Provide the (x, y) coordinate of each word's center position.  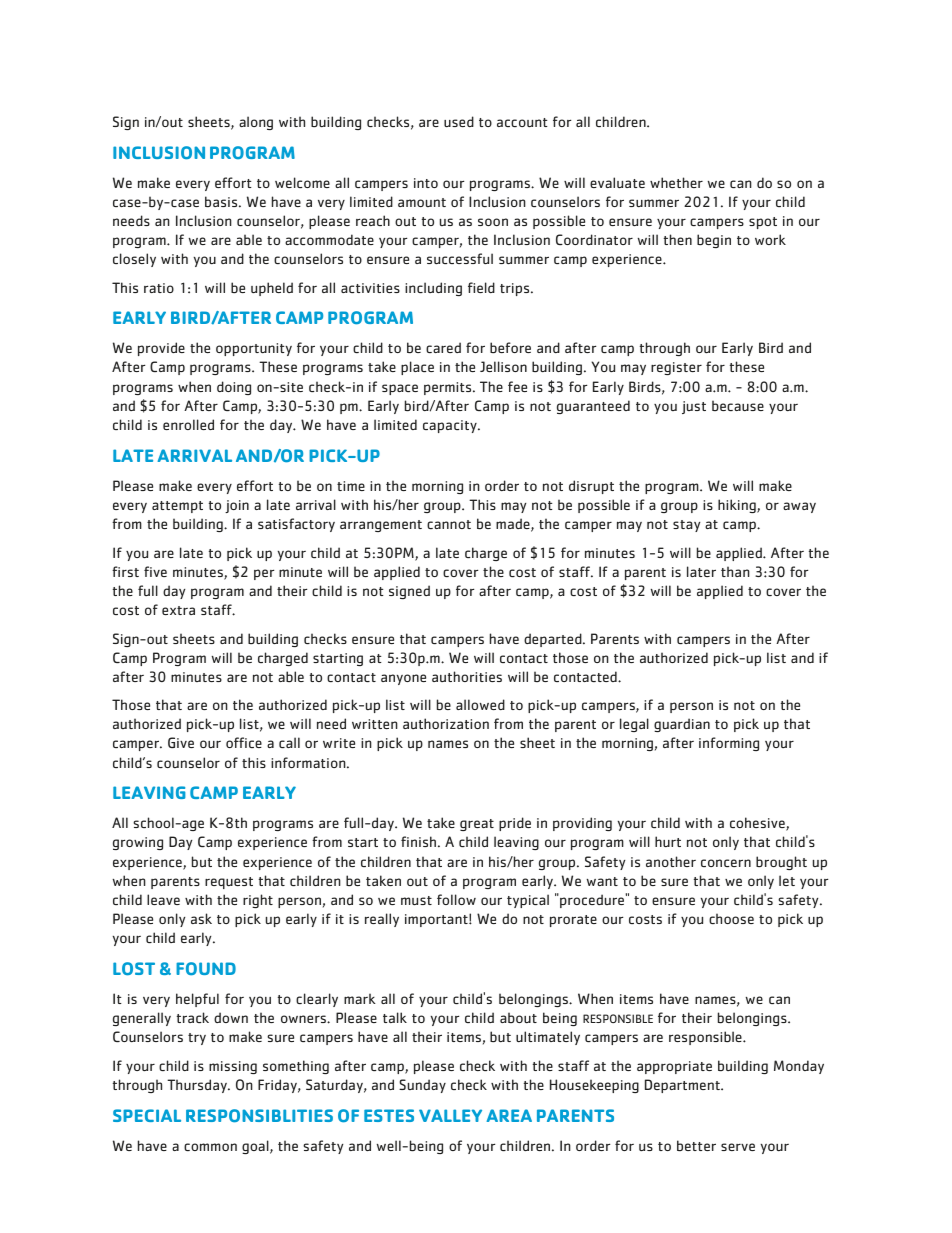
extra (178, 610)
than (735, 571)
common (210, 1147)
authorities (467, 676)
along (256, 123)
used (459, 121)
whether (676, 182)
